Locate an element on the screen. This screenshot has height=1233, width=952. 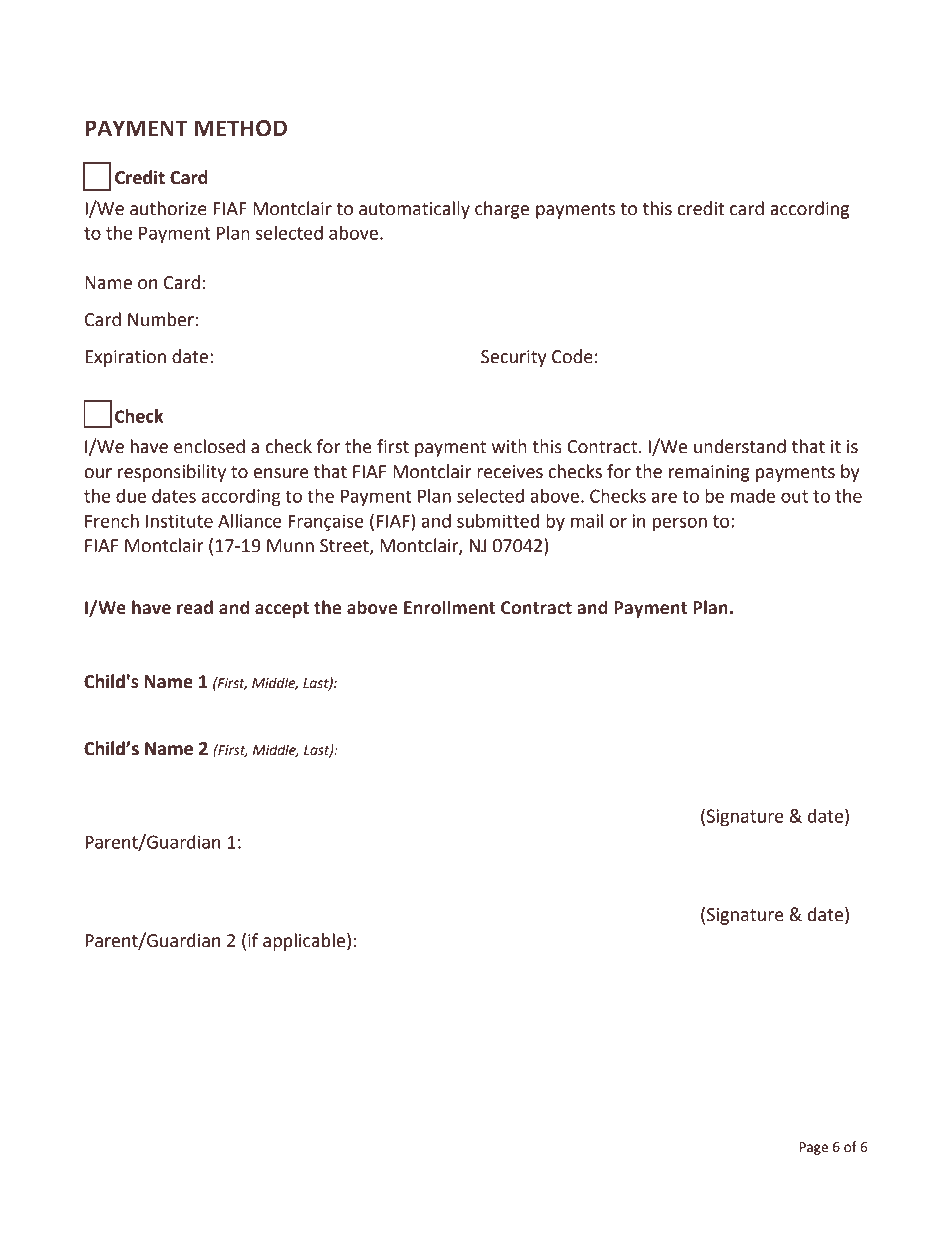
submitted is located at coordinates (498, 521).
